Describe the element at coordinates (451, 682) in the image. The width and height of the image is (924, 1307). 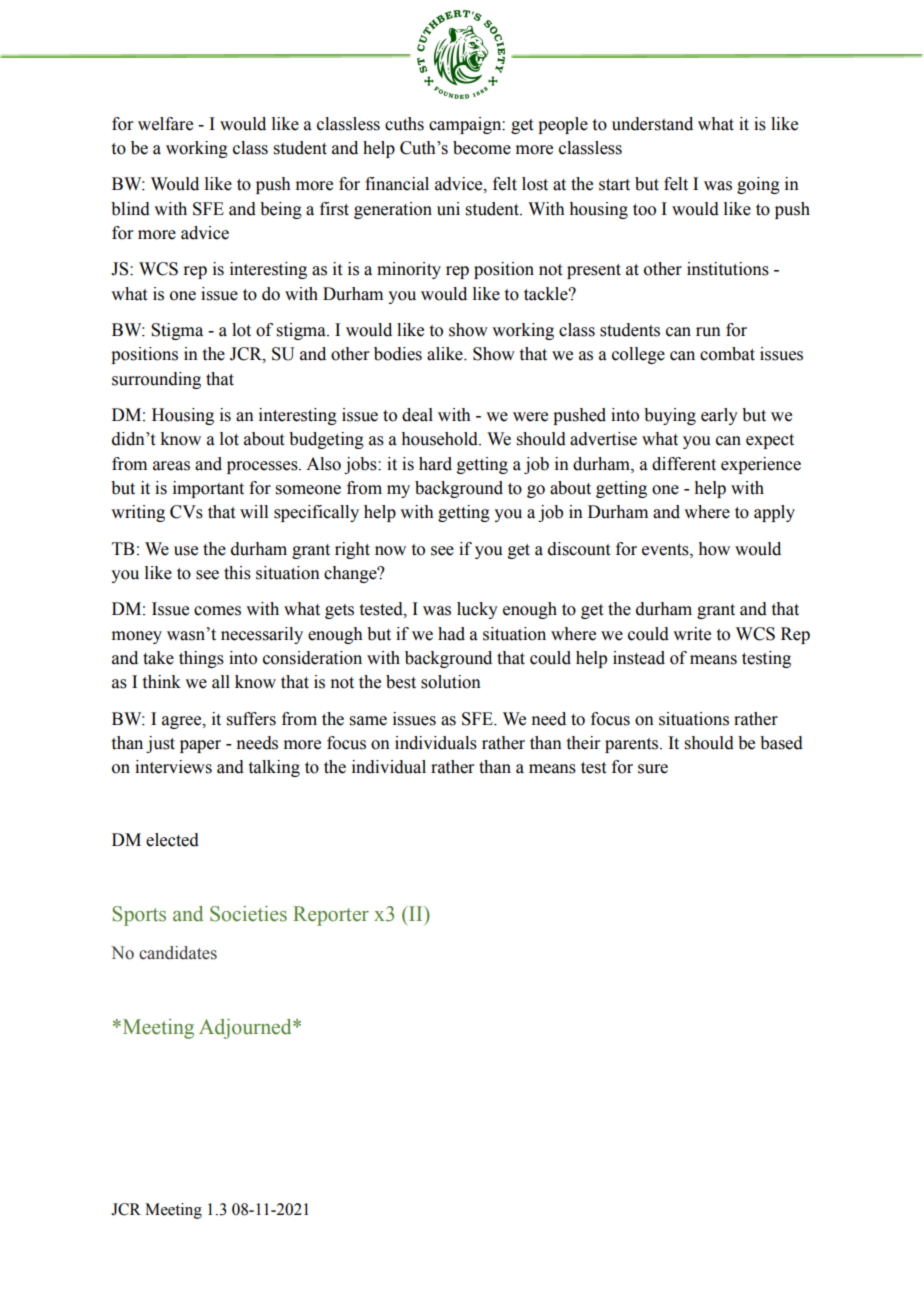
I see `solution` at that location.
